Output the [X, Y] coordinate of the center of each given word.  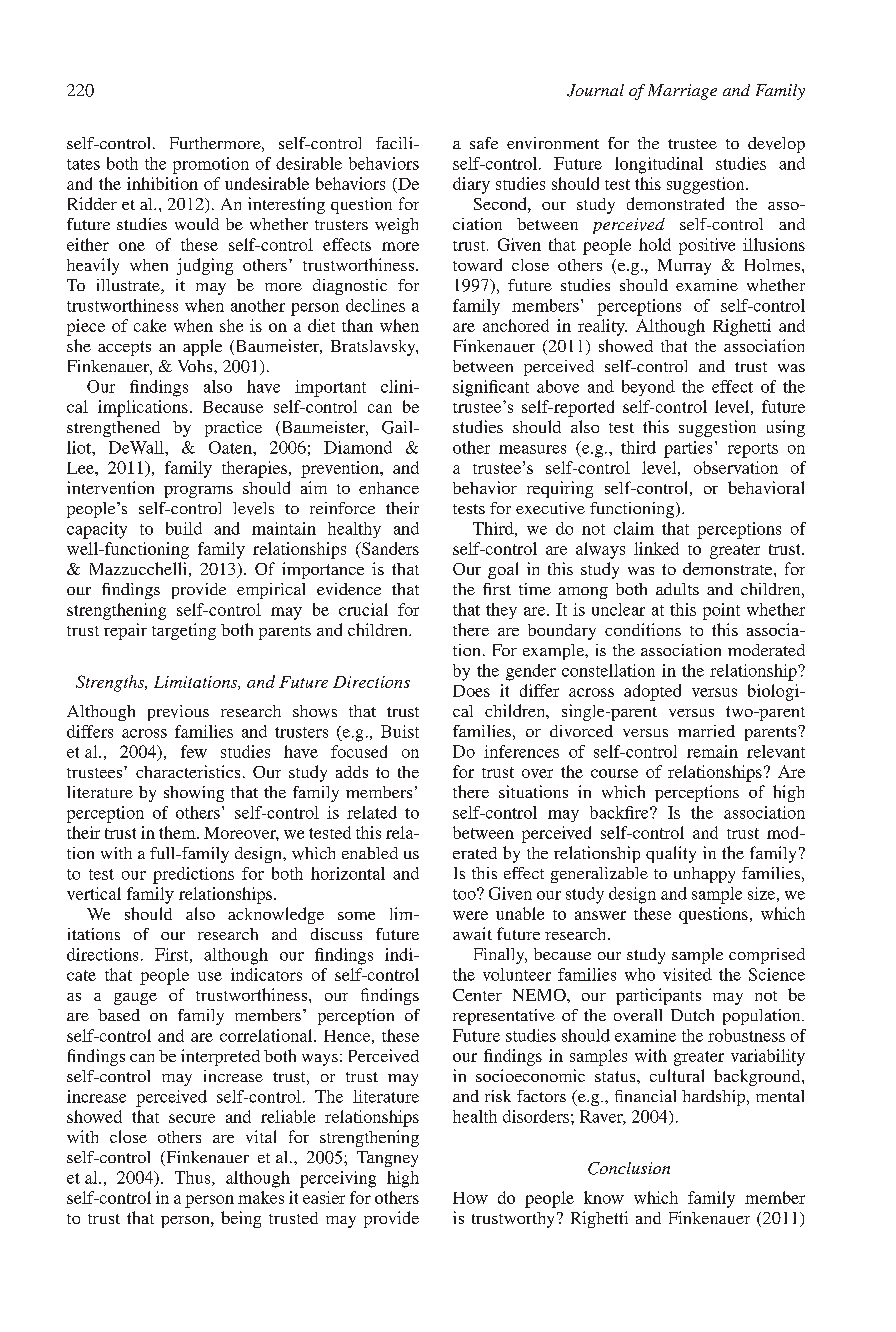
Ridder [92, 203]
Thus [194, 1178]
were [470, 915]
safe [484, 143]
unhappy [704, 875]
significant [491, 388]
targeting [184, 631]
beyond [648, 388]
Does [471, 691]
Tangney [387, 1159]
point [721, 611]
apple [202, 347]
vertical [94, 893]
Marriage [682, 92]
